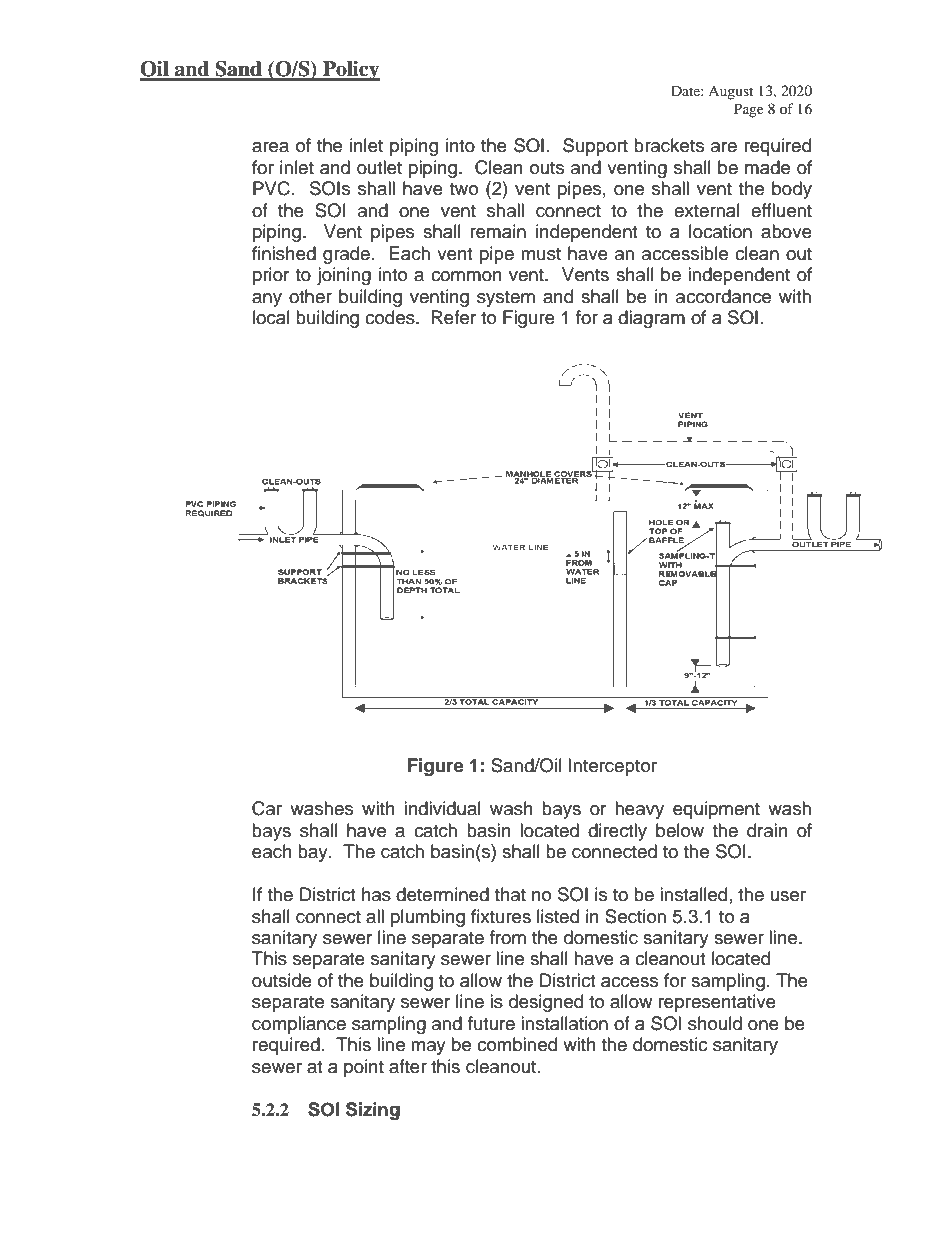  Describe the element at coordinates (723, 296) in the document. I see `accordance` at that location.
